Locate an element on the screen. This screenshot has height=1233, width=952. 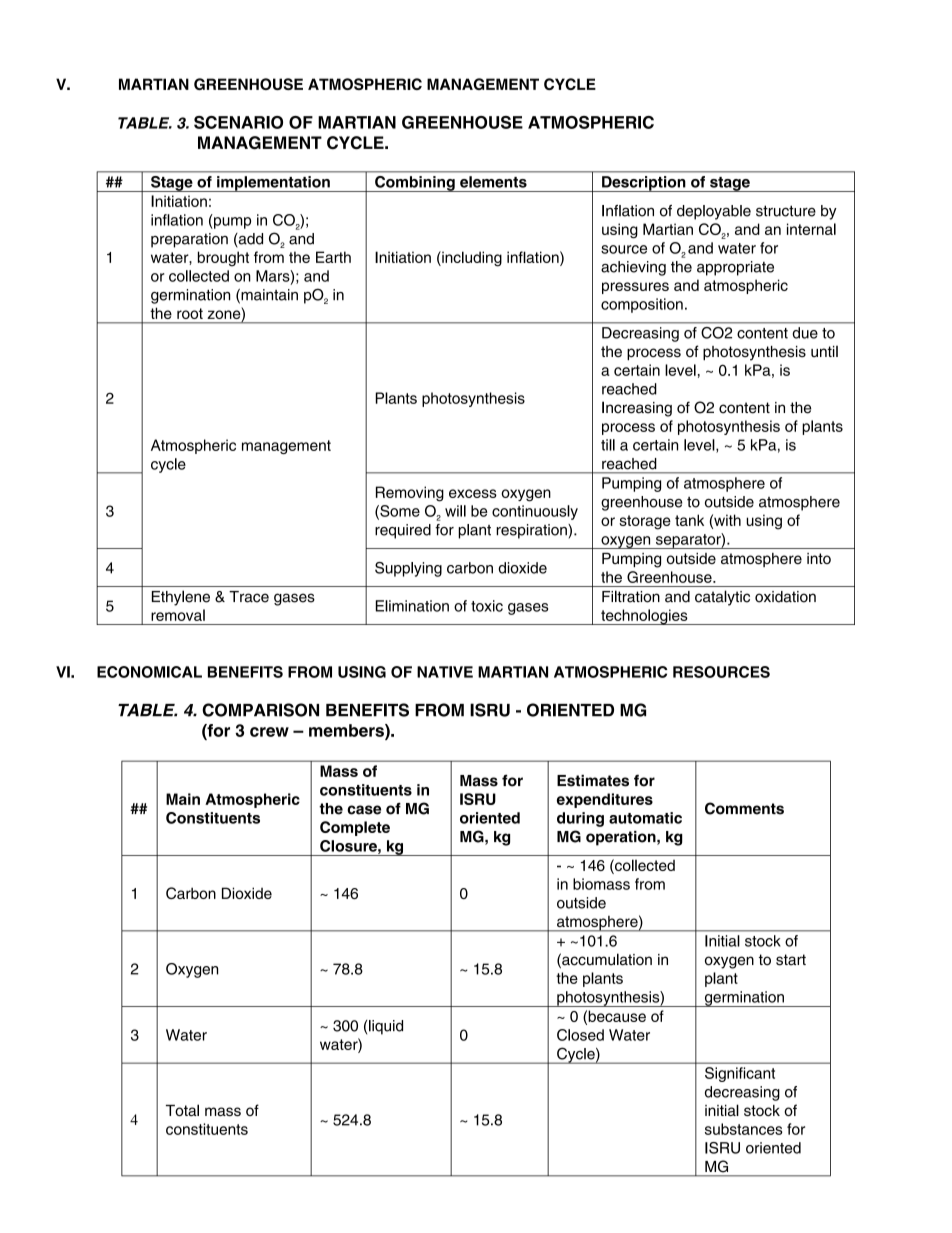
Comments is located at coordinates (744, 808).
